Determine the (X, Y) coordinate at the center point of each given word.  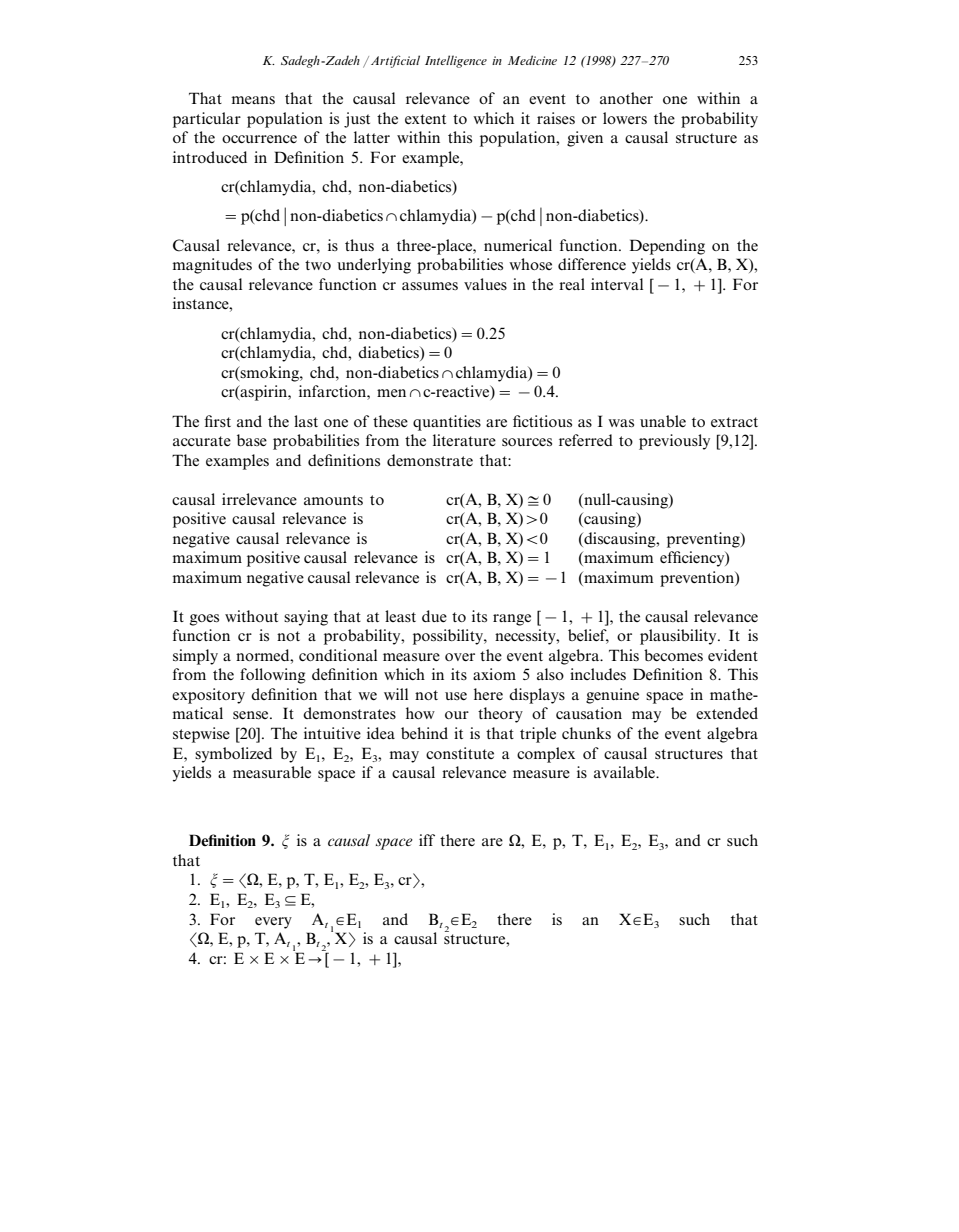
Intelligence (456, 61)
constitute (460, 753)
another (626, 98)
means (253, 100)
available (625, 772)
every (273, 923)
